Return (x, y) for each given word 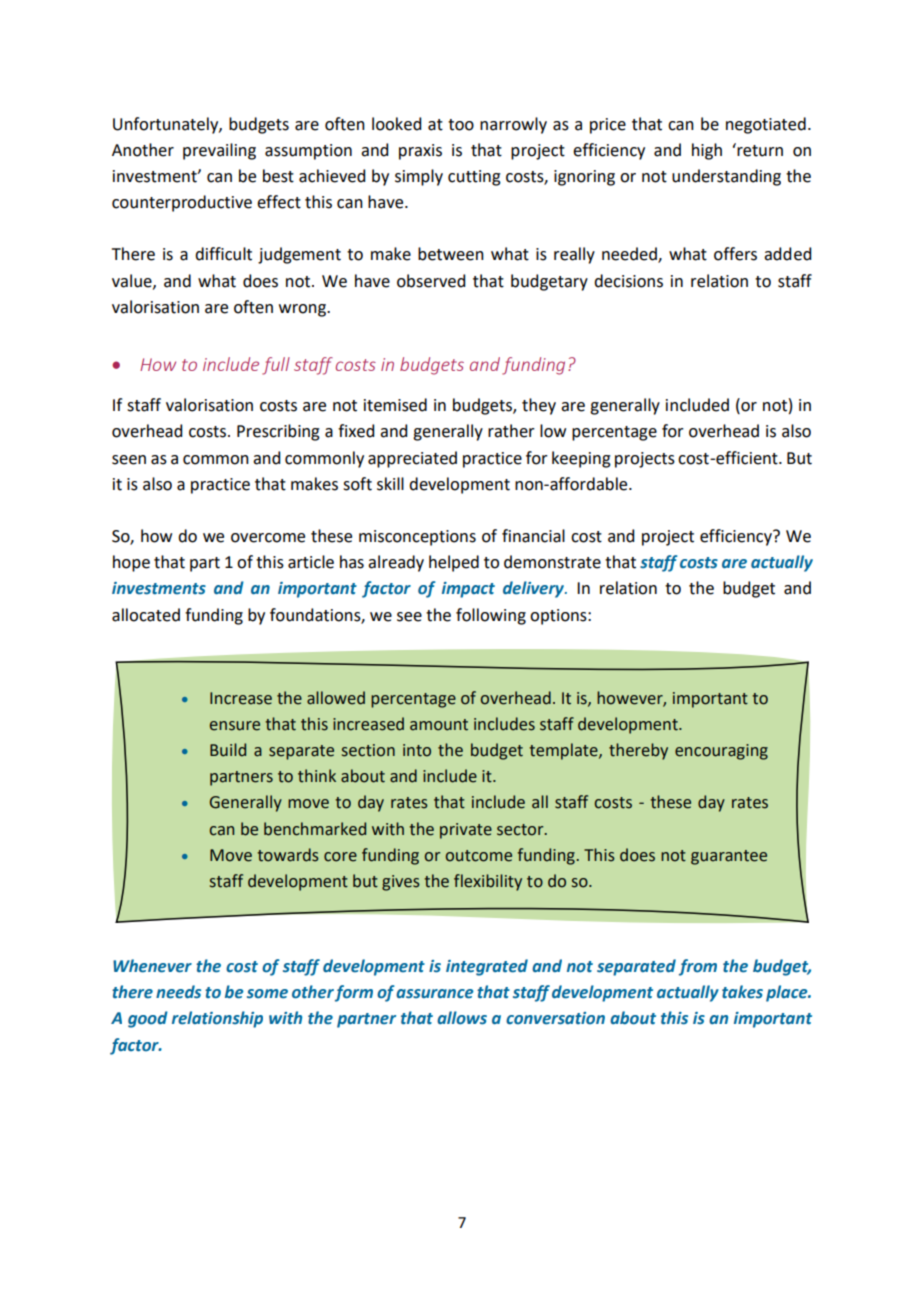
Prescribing (278, 432)
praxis (420, 152)
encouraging (721, 752)
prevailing (219, 151)
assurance (435, 994)
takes (742, 992)
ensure (235, 726)
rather (511, 431)
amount (439, 725)
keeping (581, 459)
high (707, 151)
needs (178, 992)
